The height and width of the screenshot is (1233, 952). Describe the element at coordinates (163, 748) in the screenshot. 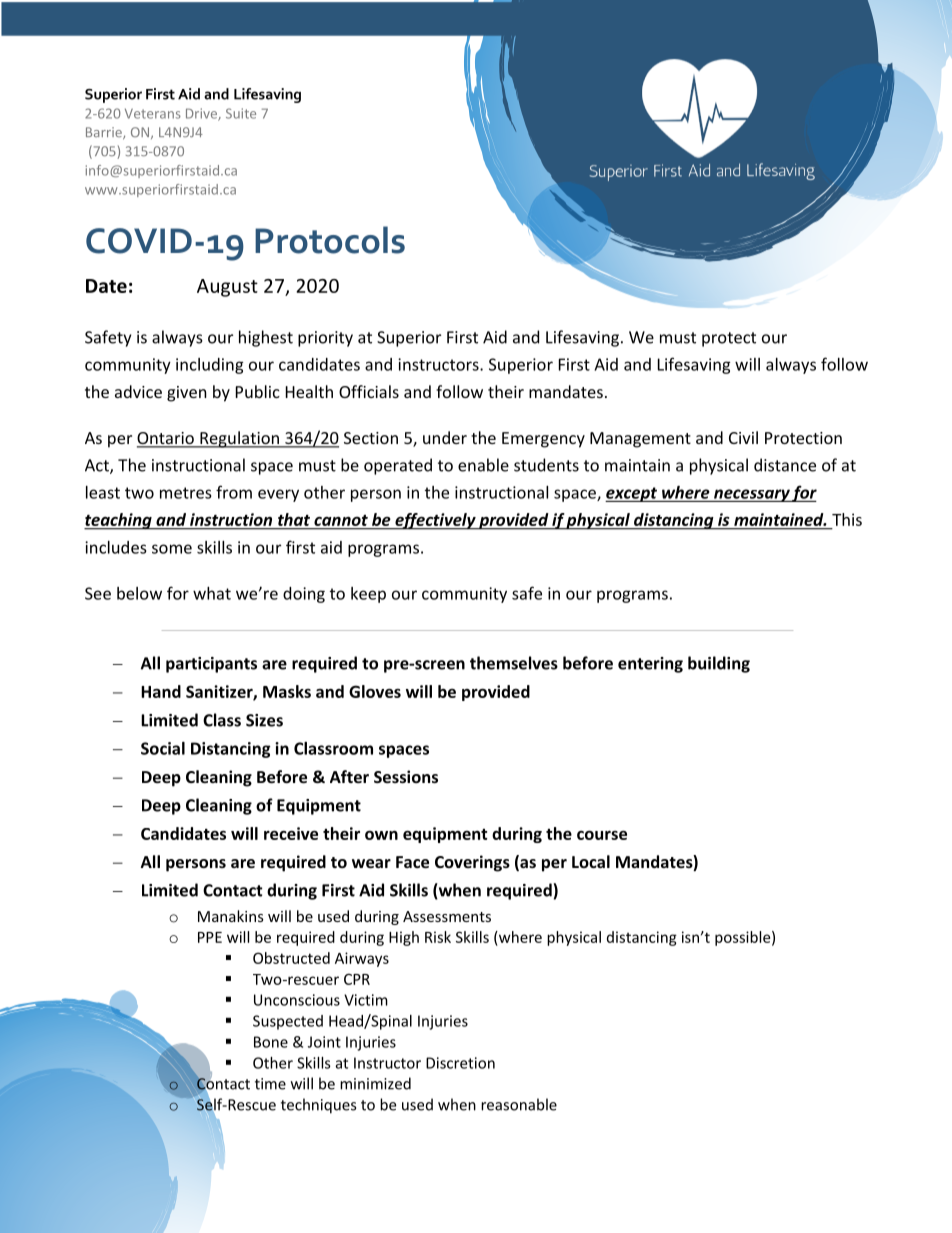

I see `Social` at that location.
